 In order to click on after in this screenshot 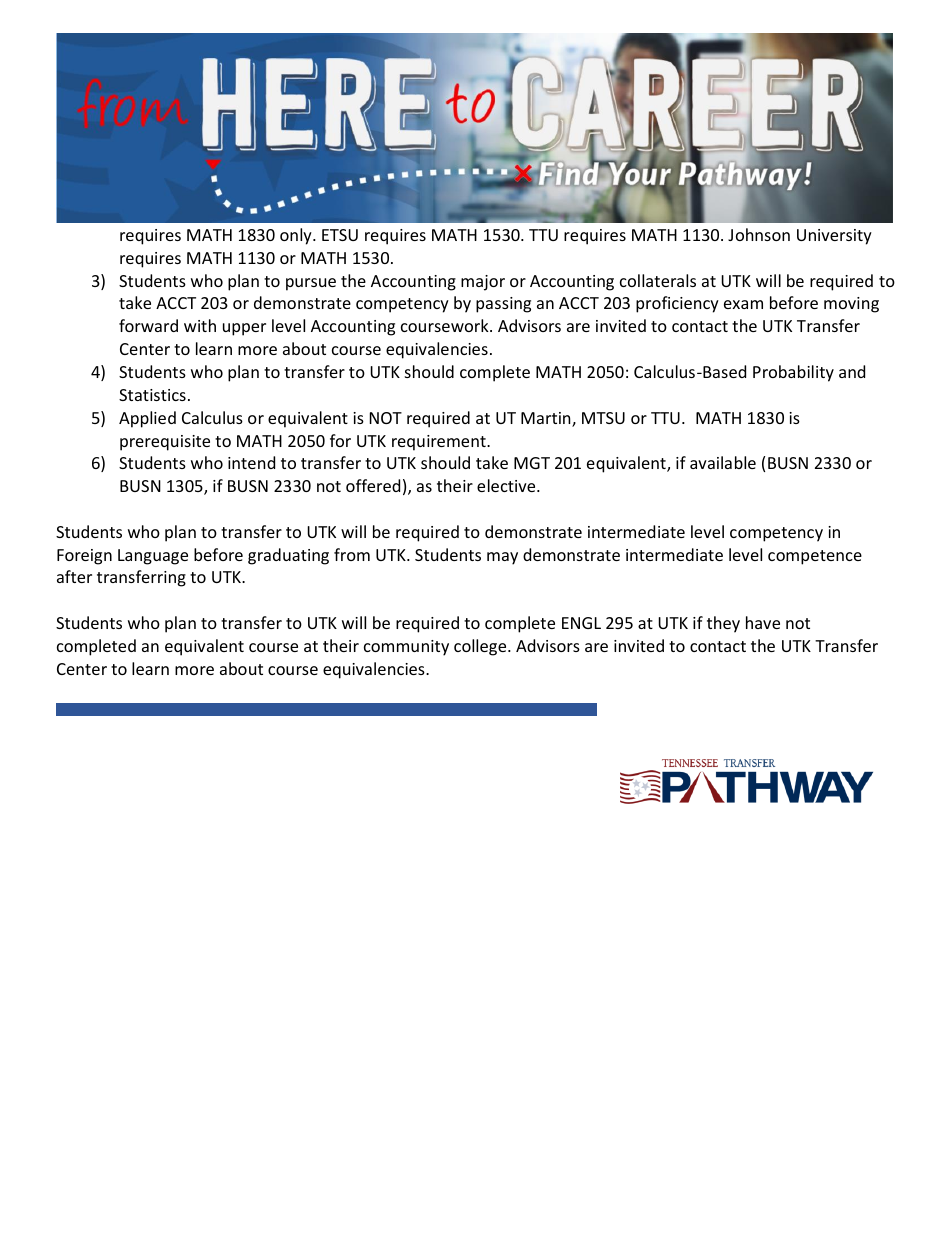, I will do `click(74, 576)`.
